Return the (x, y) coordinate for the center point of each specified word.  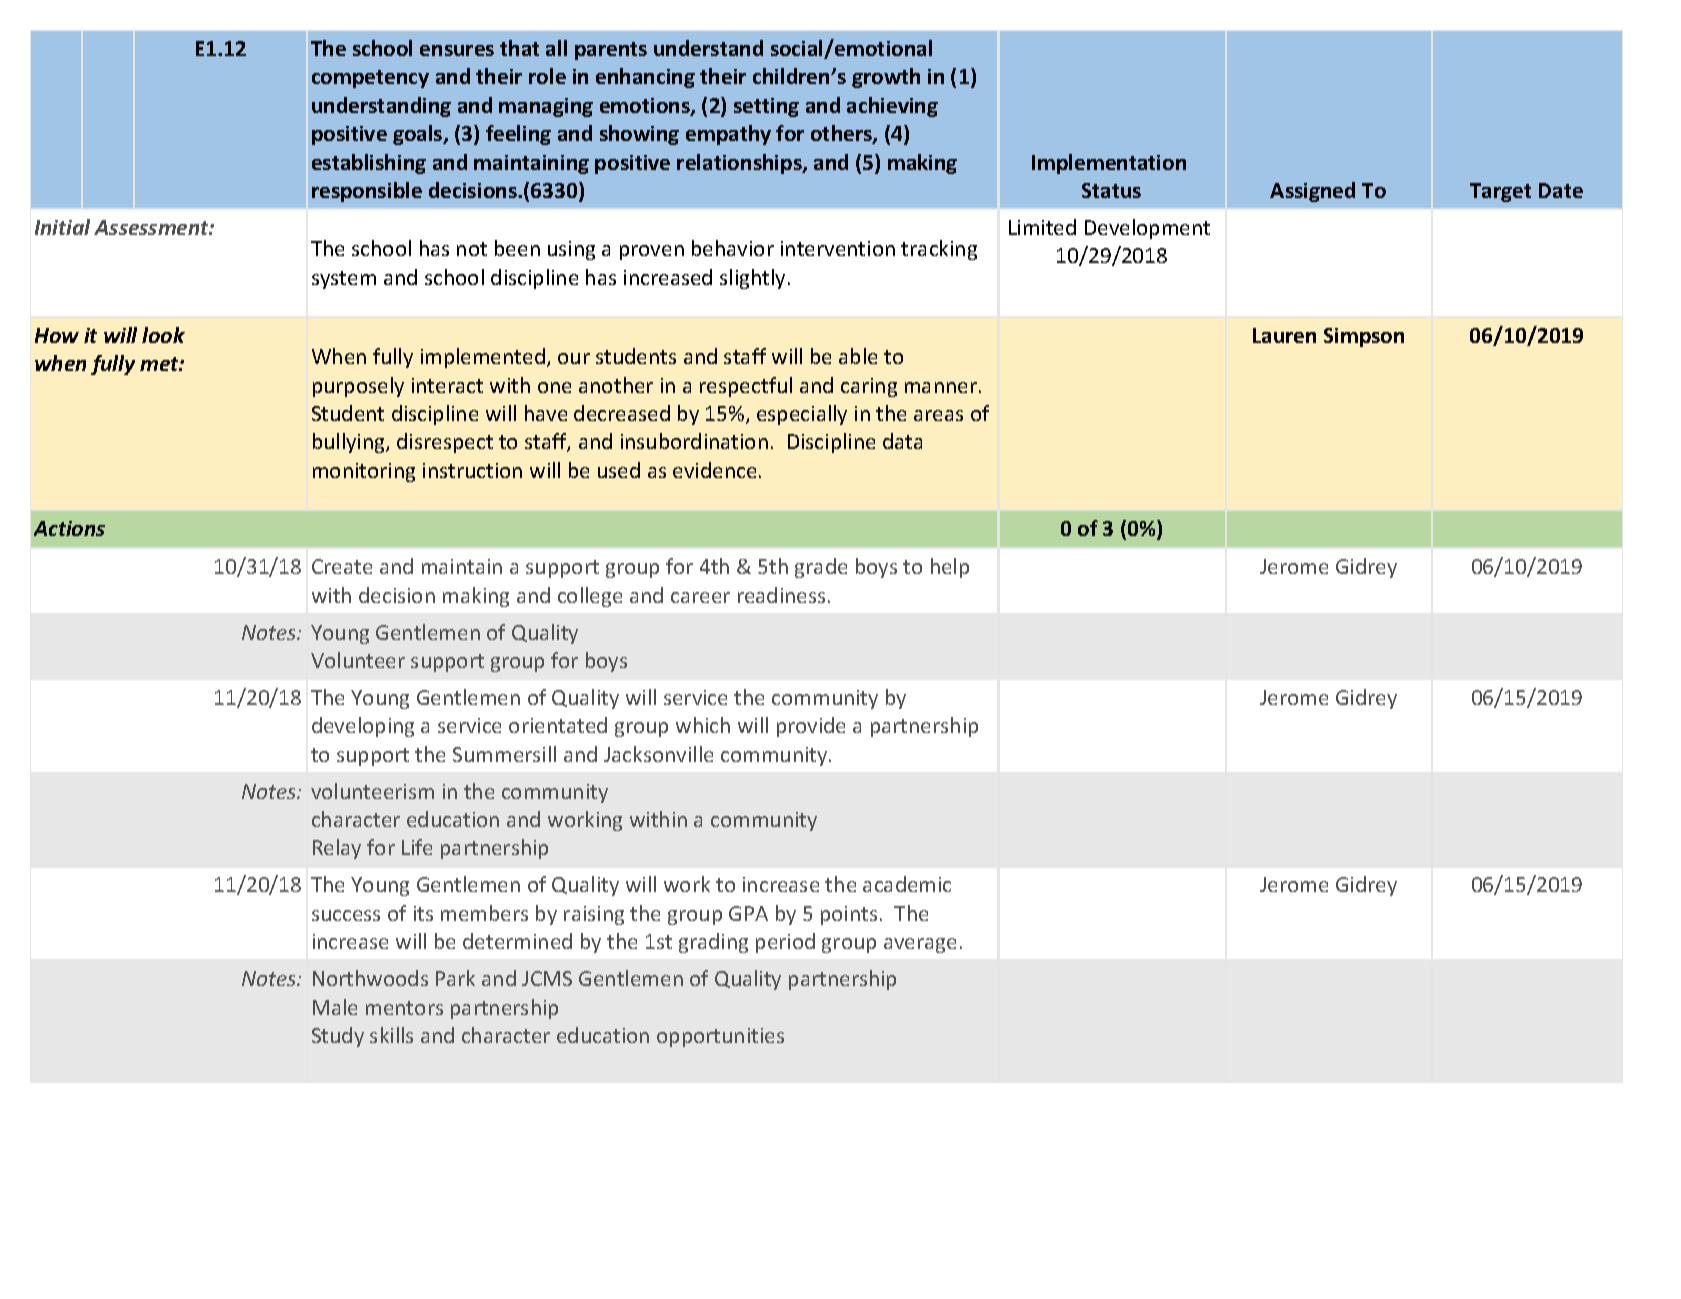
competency (370, 79)
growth (886, 78)
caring (869, 387)
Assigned (1312, 192)
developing (363, 727)
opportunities (720, 1037)
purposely (358, 387)
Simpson (1364, 337)
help (950, 568)
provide (811, 727)
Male (335, 1007)
